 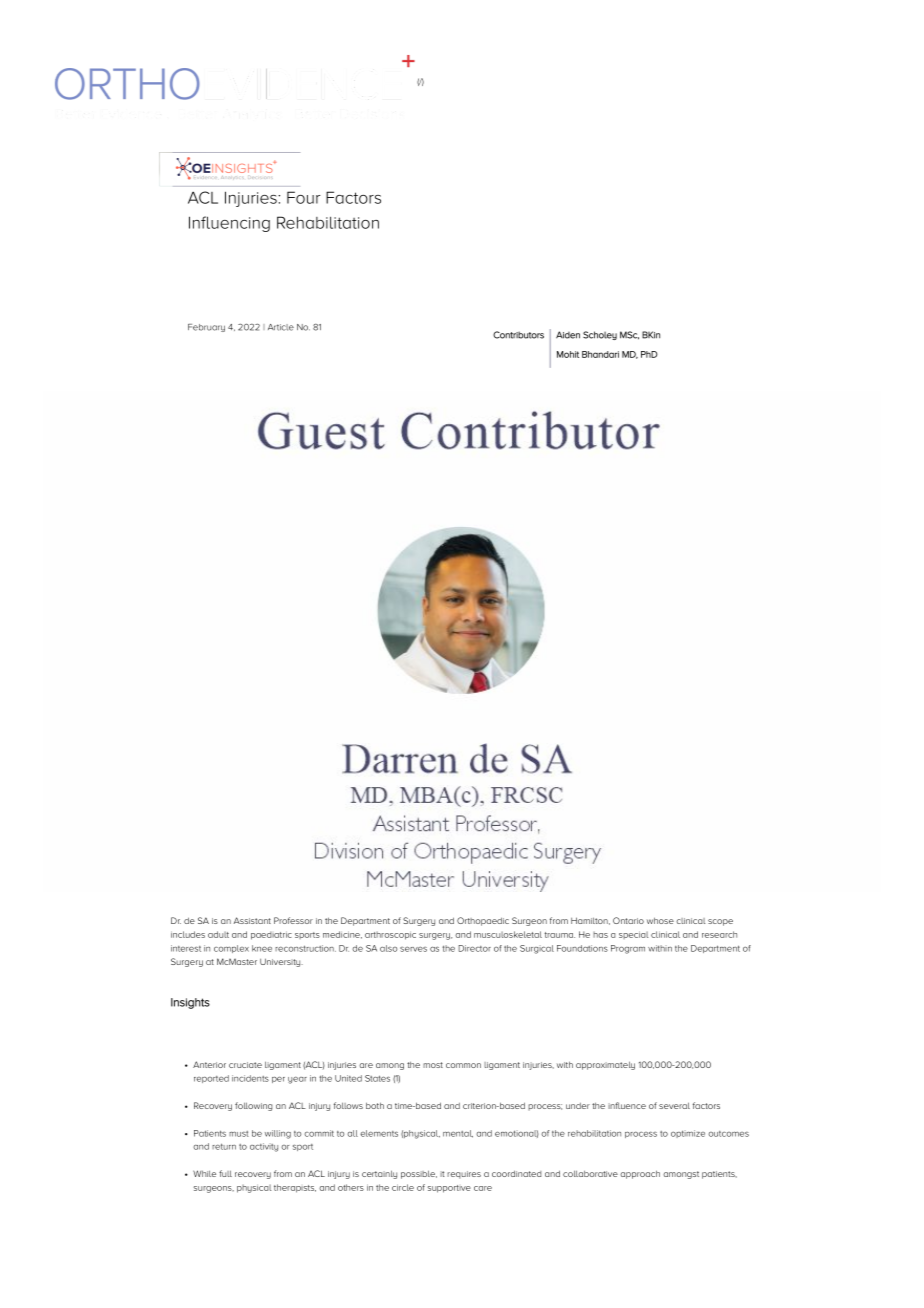 What do you see at coordinates (252, 920) in the image?
I see `Assistant` at bounding box center [252, 920].
